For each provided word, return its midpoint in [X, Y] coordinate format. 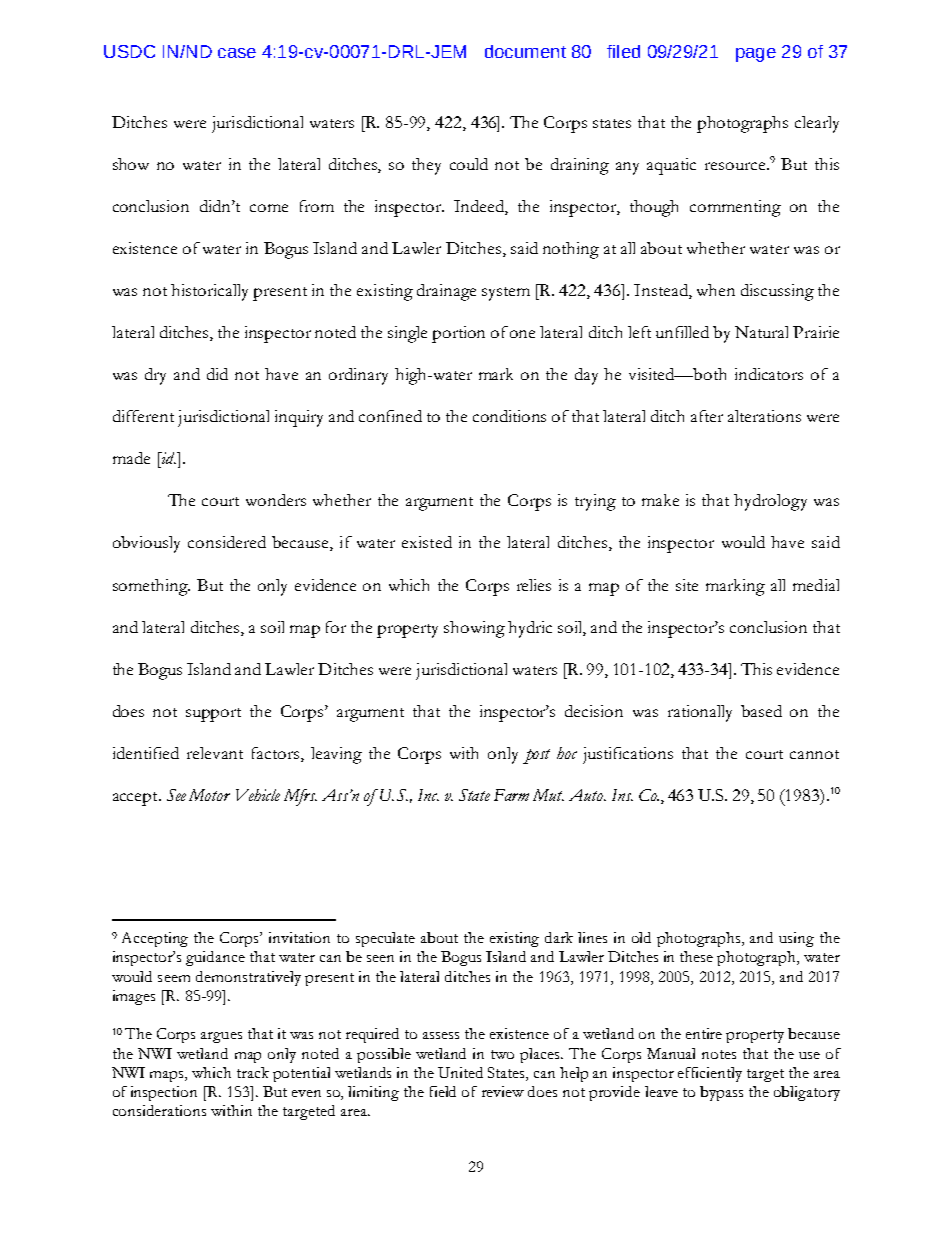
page [756, 55]
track [253, 1072]
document [525, 51]
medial [816, 585]
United [460, 1072]
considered [227, 542]
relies [534, 585]
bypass [721, 1093]
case [237, 53]
